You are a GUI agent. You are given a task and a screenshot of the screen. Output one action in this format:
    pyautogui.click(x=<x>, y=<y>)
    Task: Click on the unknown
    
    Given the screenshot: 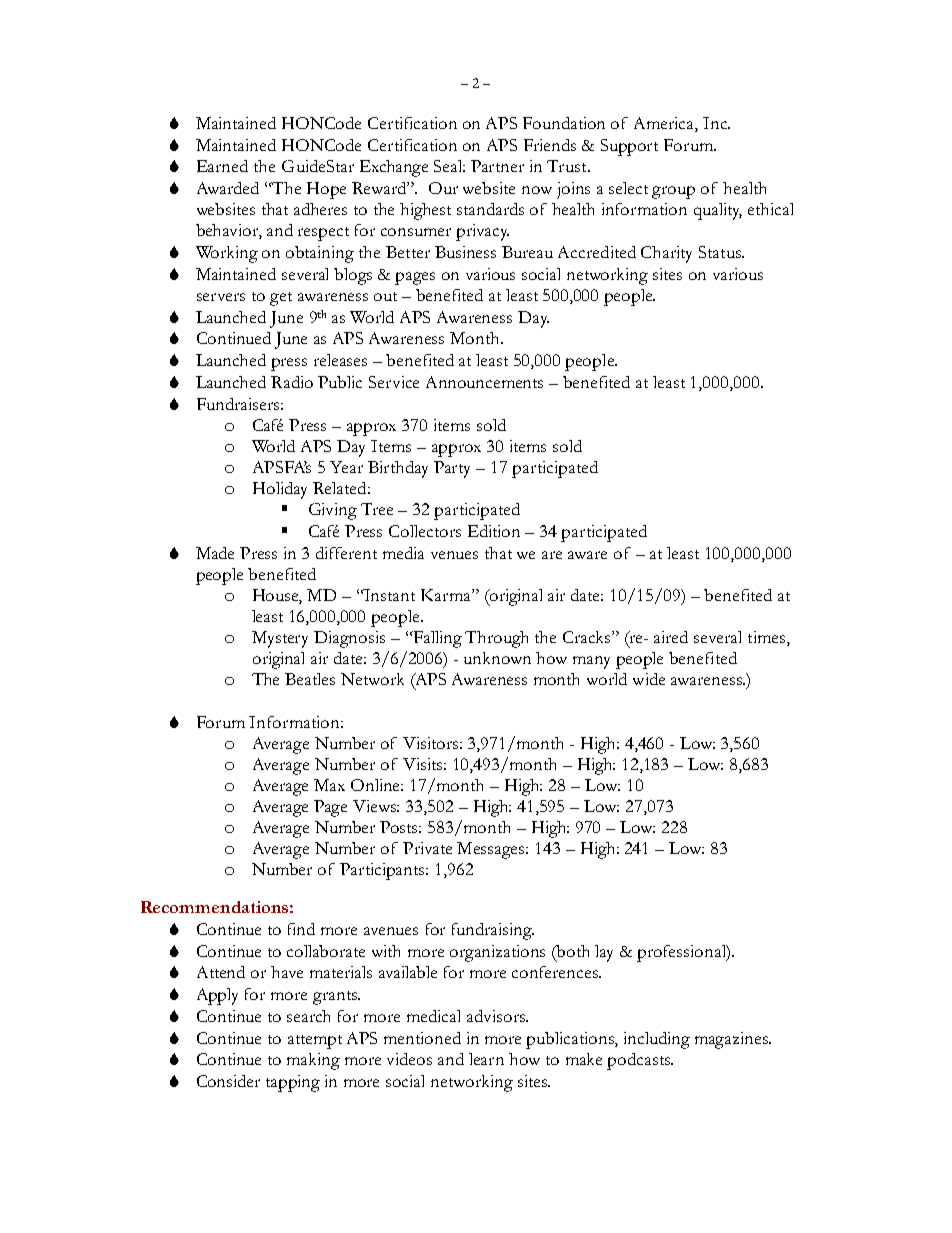 What is the action you would take?
    pyautogui.click(x=497, y=658)
